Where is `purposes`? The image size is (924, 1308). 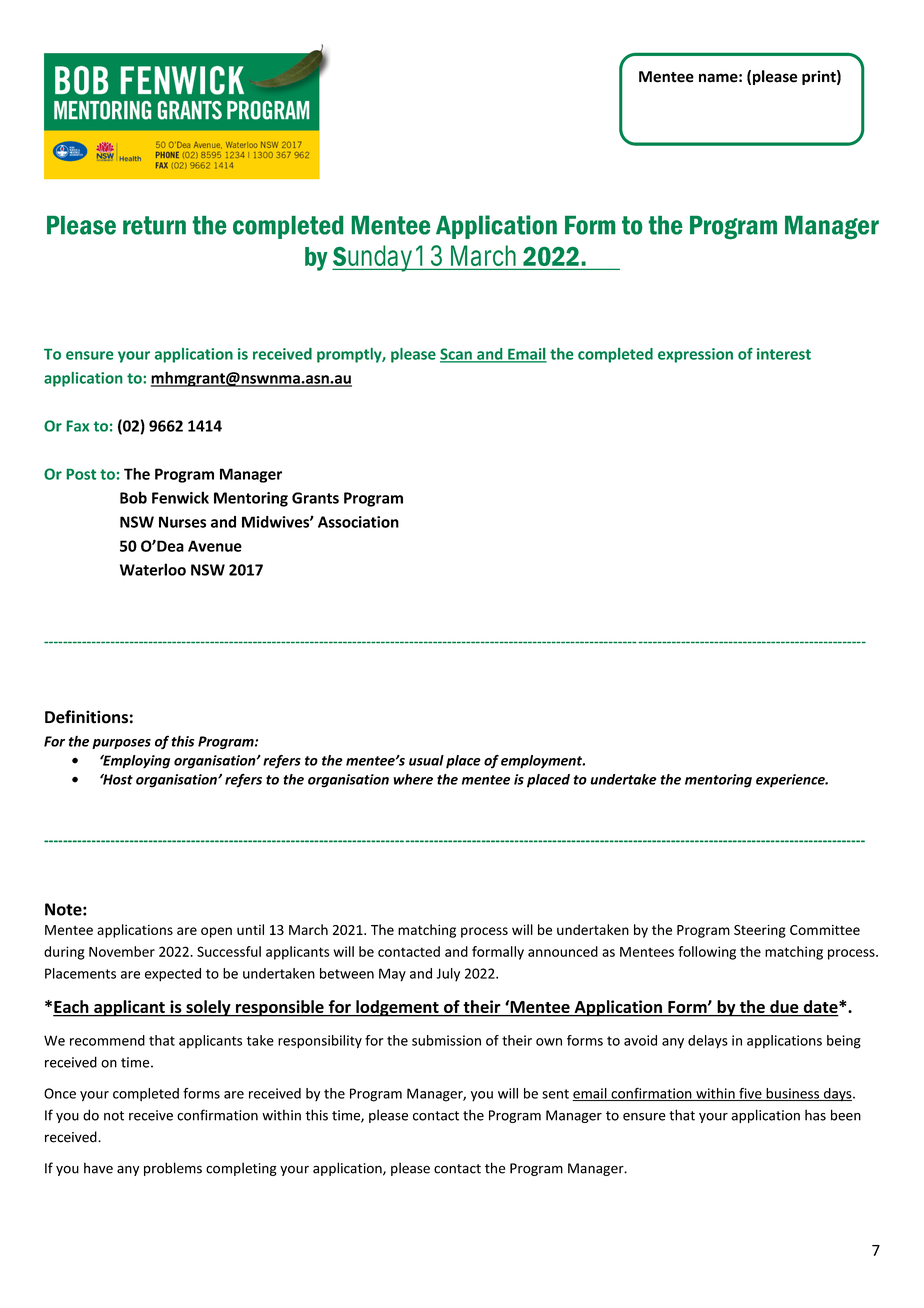 purposes is located at coordinates (121, 744).
